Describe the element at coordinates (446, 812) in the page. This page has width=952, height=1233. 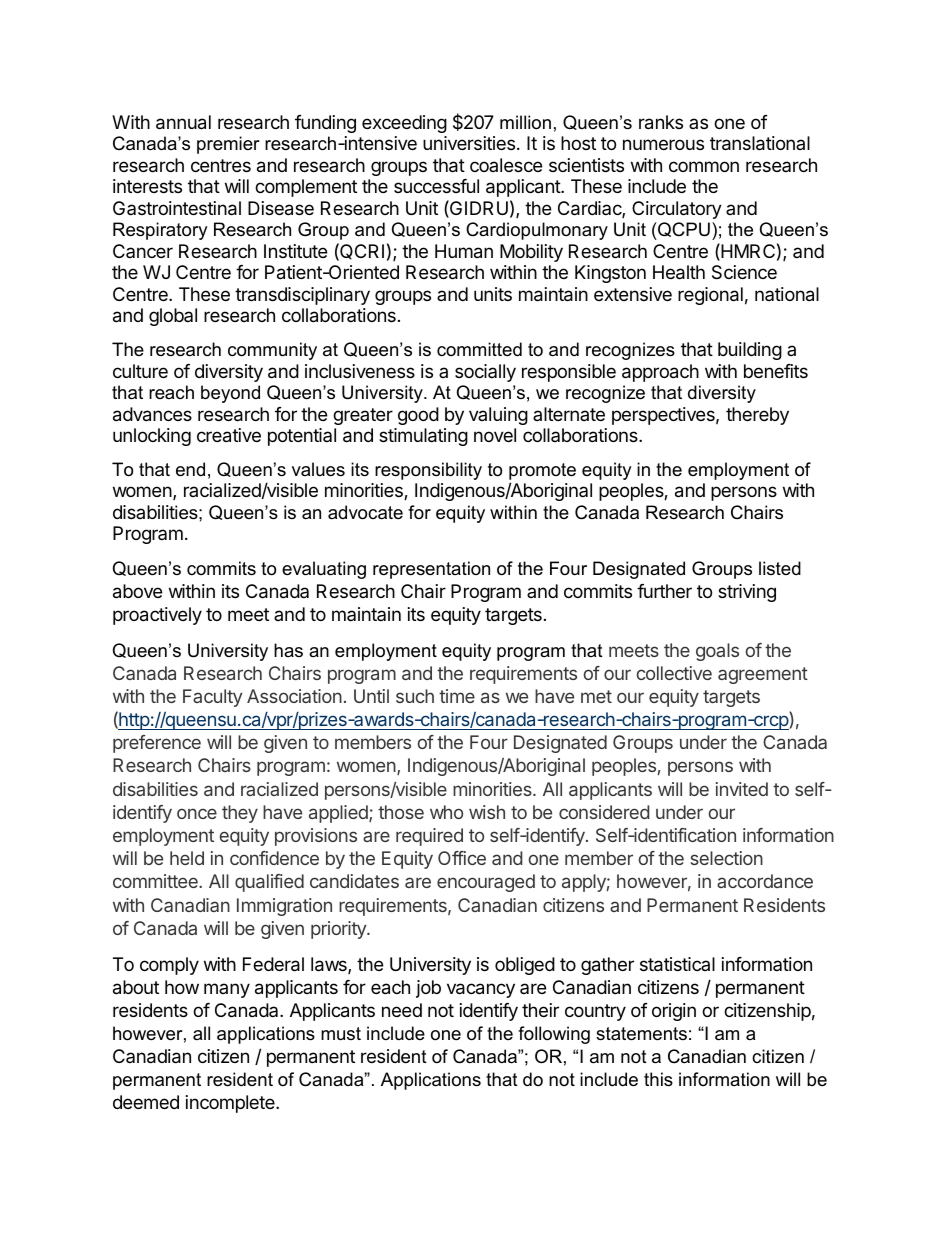
I see `who` at that location.
